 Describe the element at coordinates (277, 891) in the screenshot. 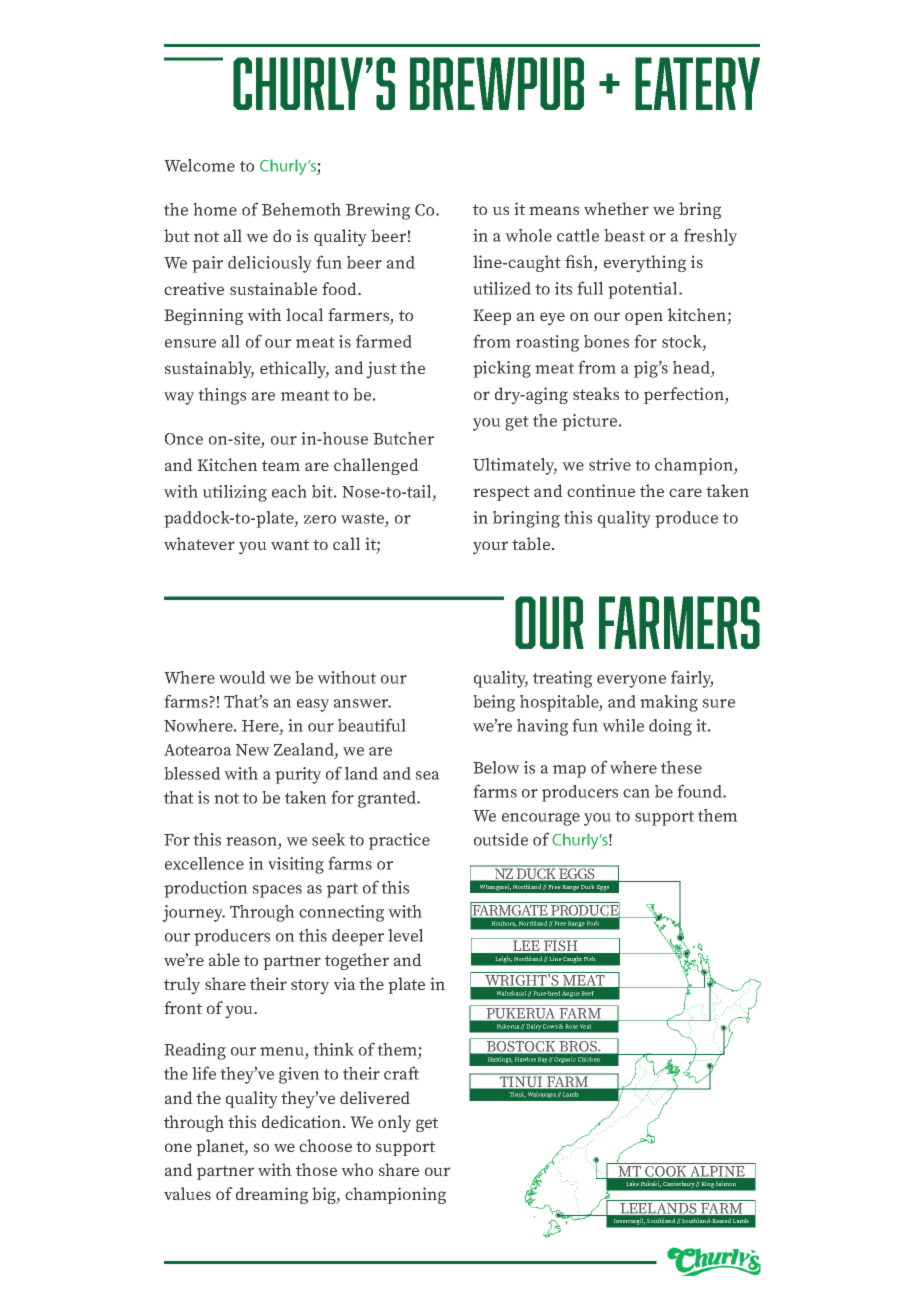

I see `spaces` at that location.
